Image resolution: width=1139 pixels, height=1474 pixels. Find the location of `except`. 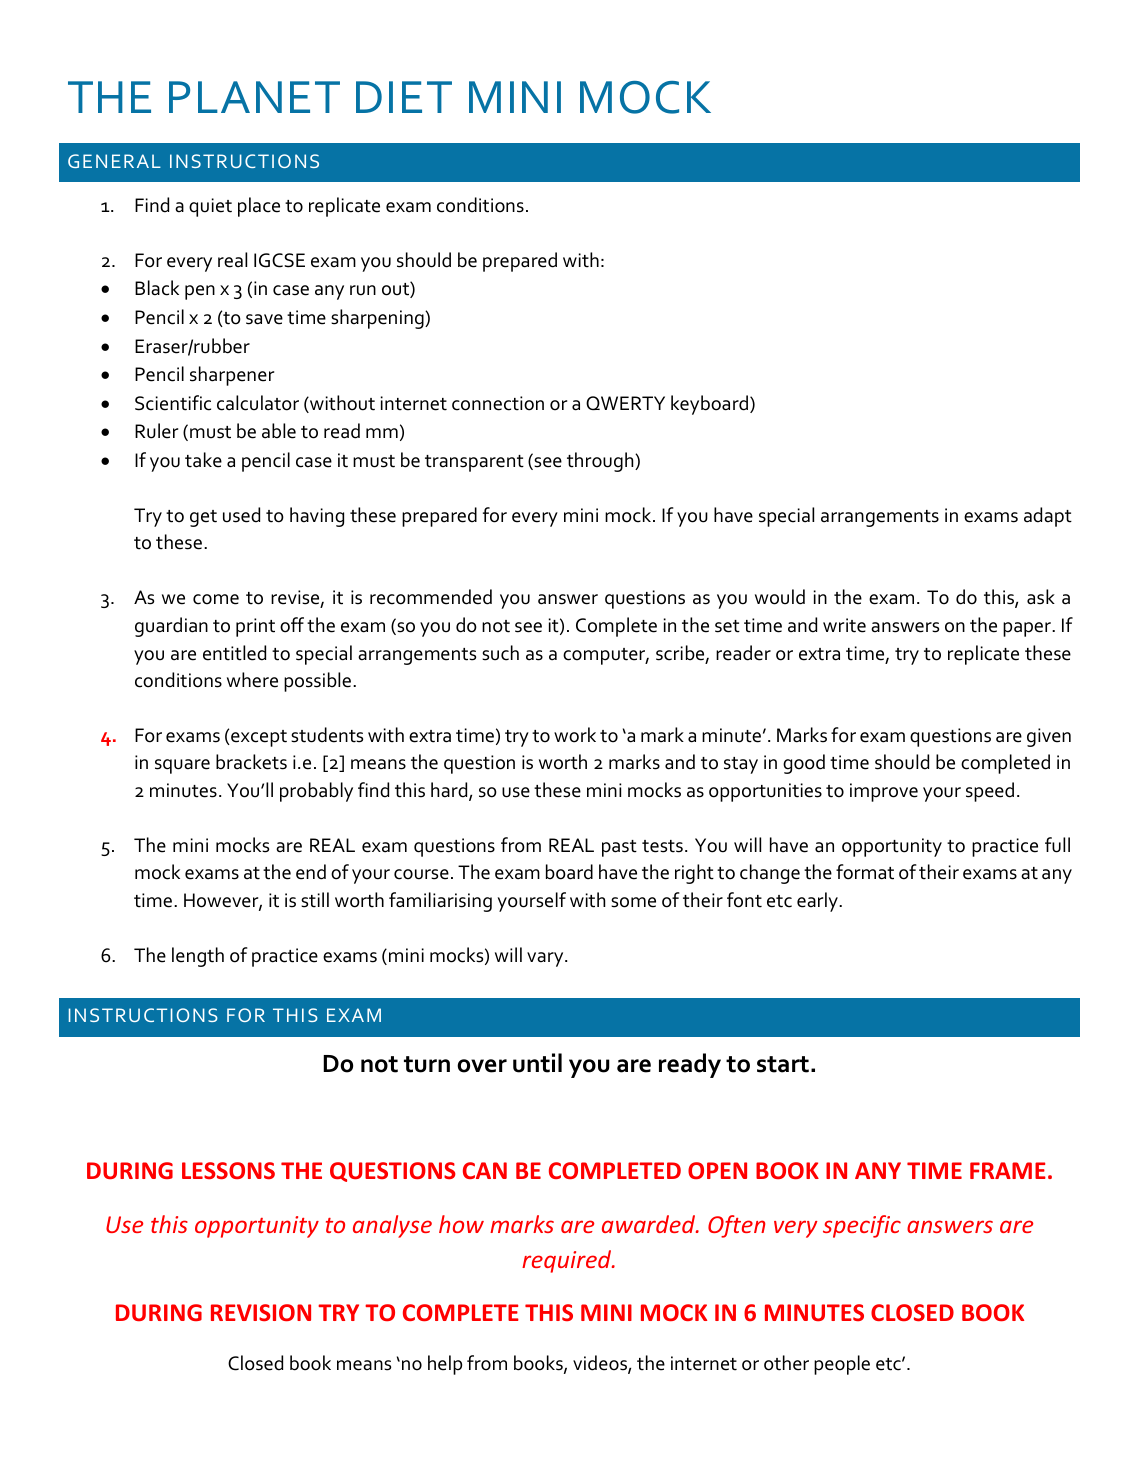

except is located at coordinates (258, 738).
